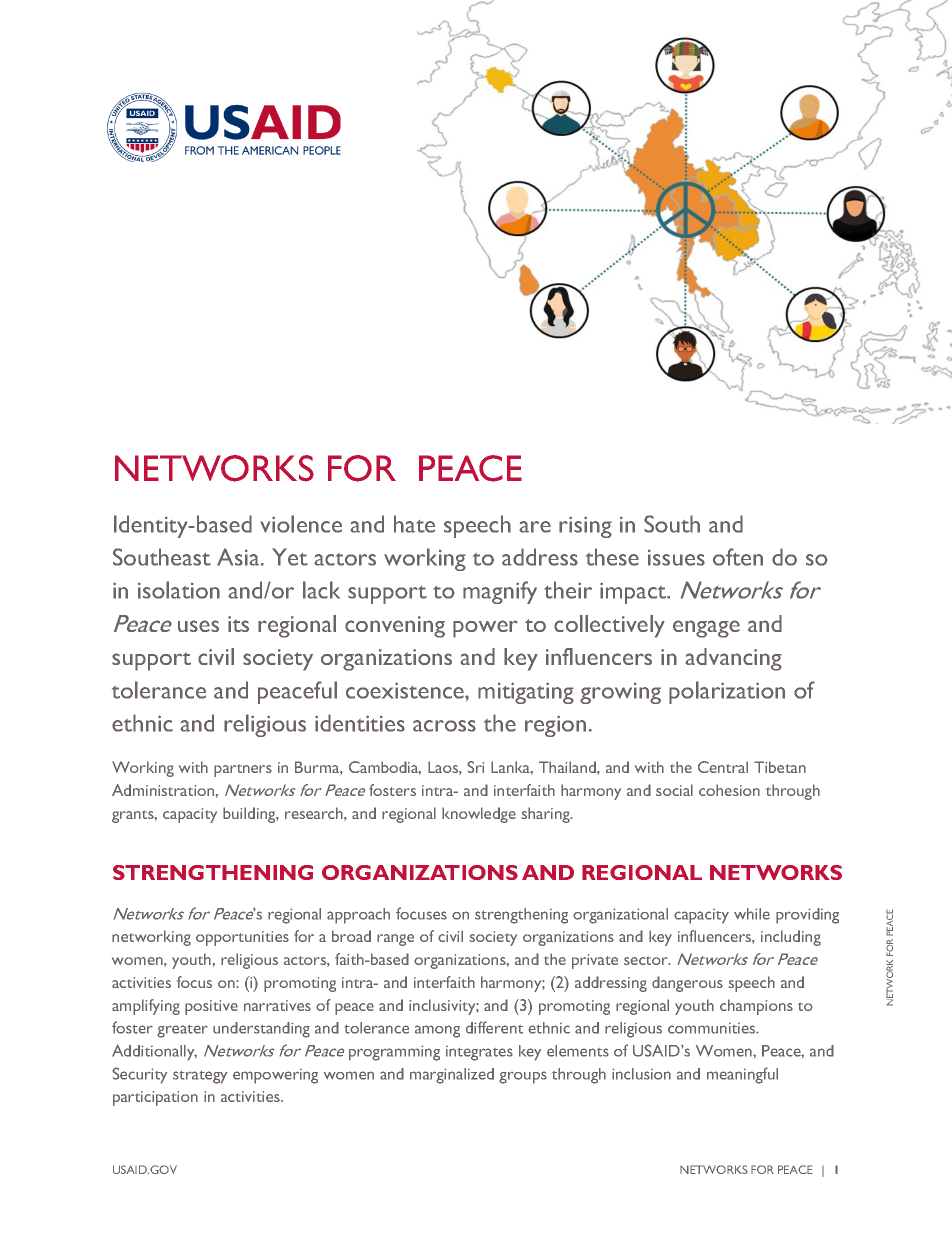  What do you see at coordinates (239, 557) in the screenshot?
I see `Asia` at bounding box center [239, 557].
